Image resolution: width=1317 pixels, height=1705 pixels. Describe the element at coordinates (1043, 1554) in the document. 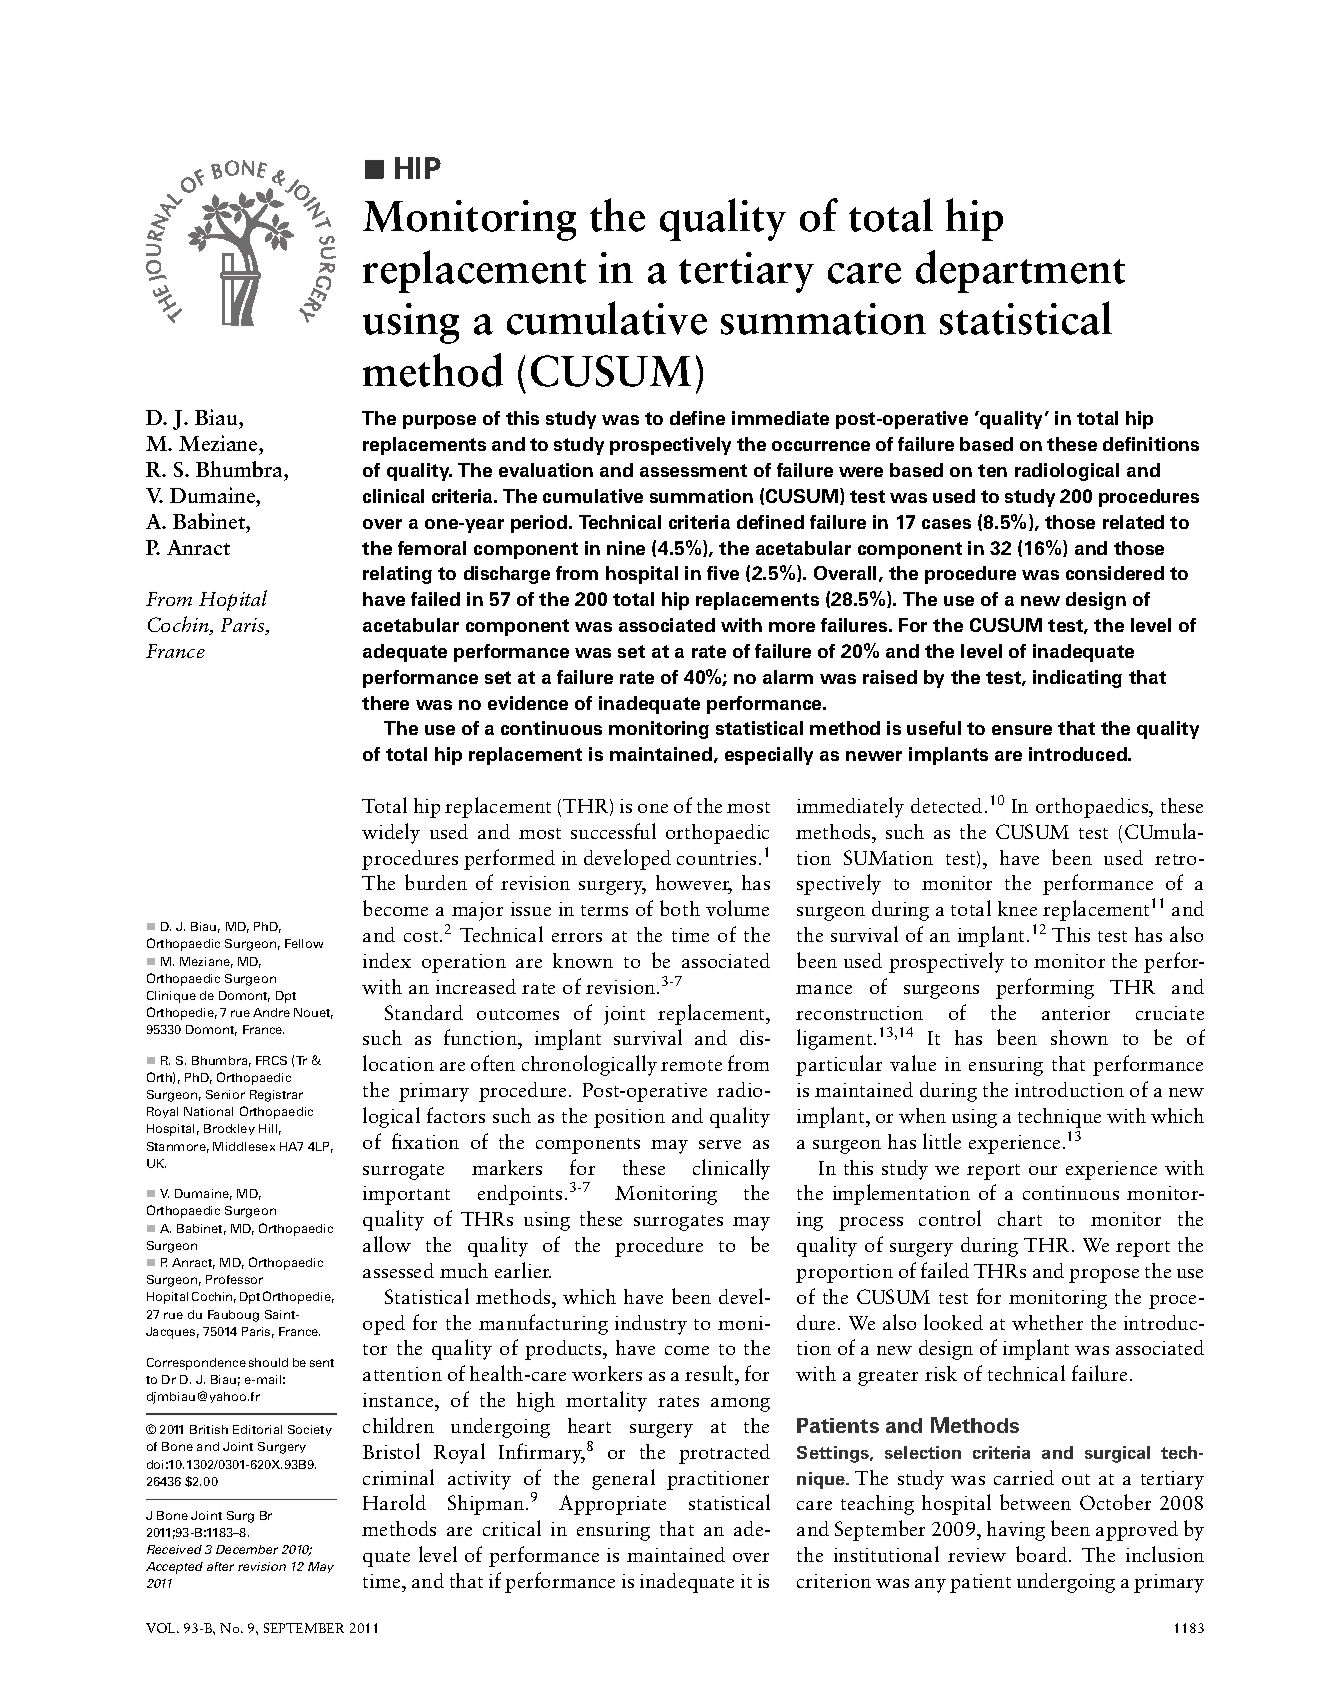

I see `board` at that location.
